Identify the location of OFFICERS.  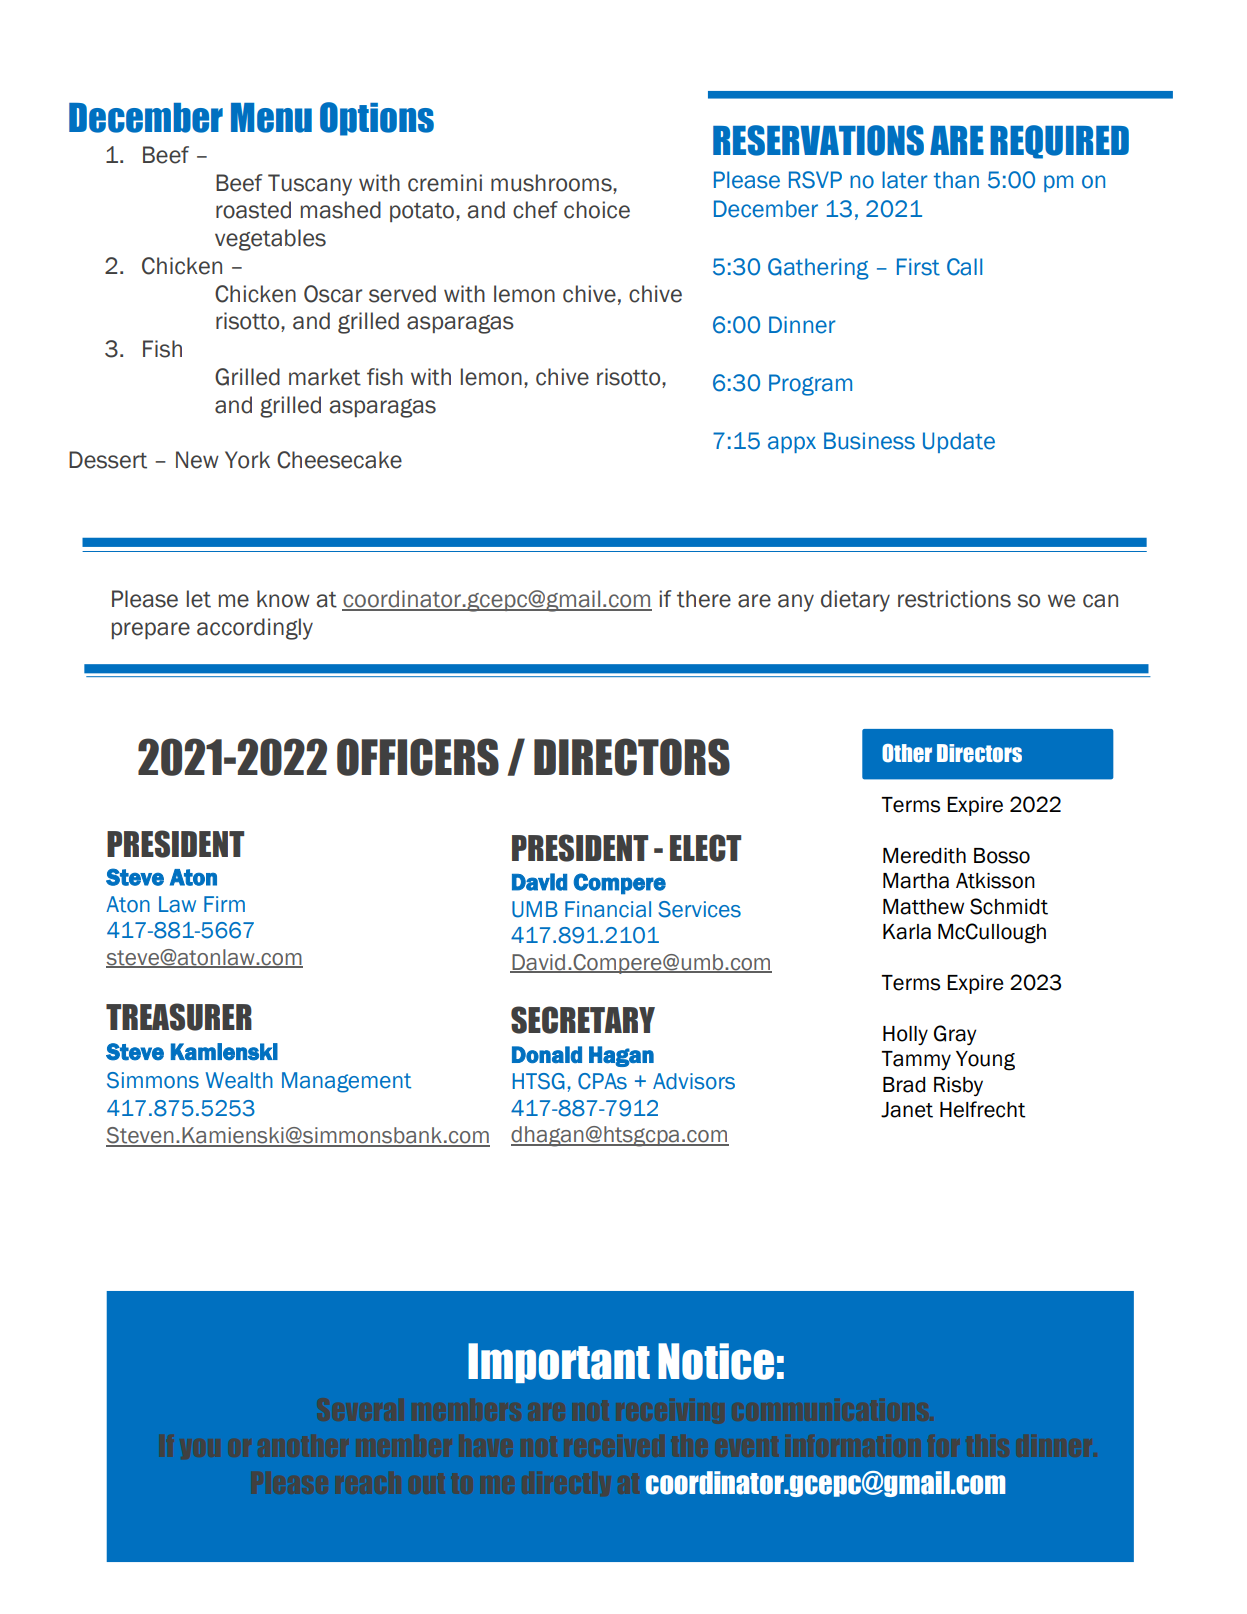
(418, 757).
